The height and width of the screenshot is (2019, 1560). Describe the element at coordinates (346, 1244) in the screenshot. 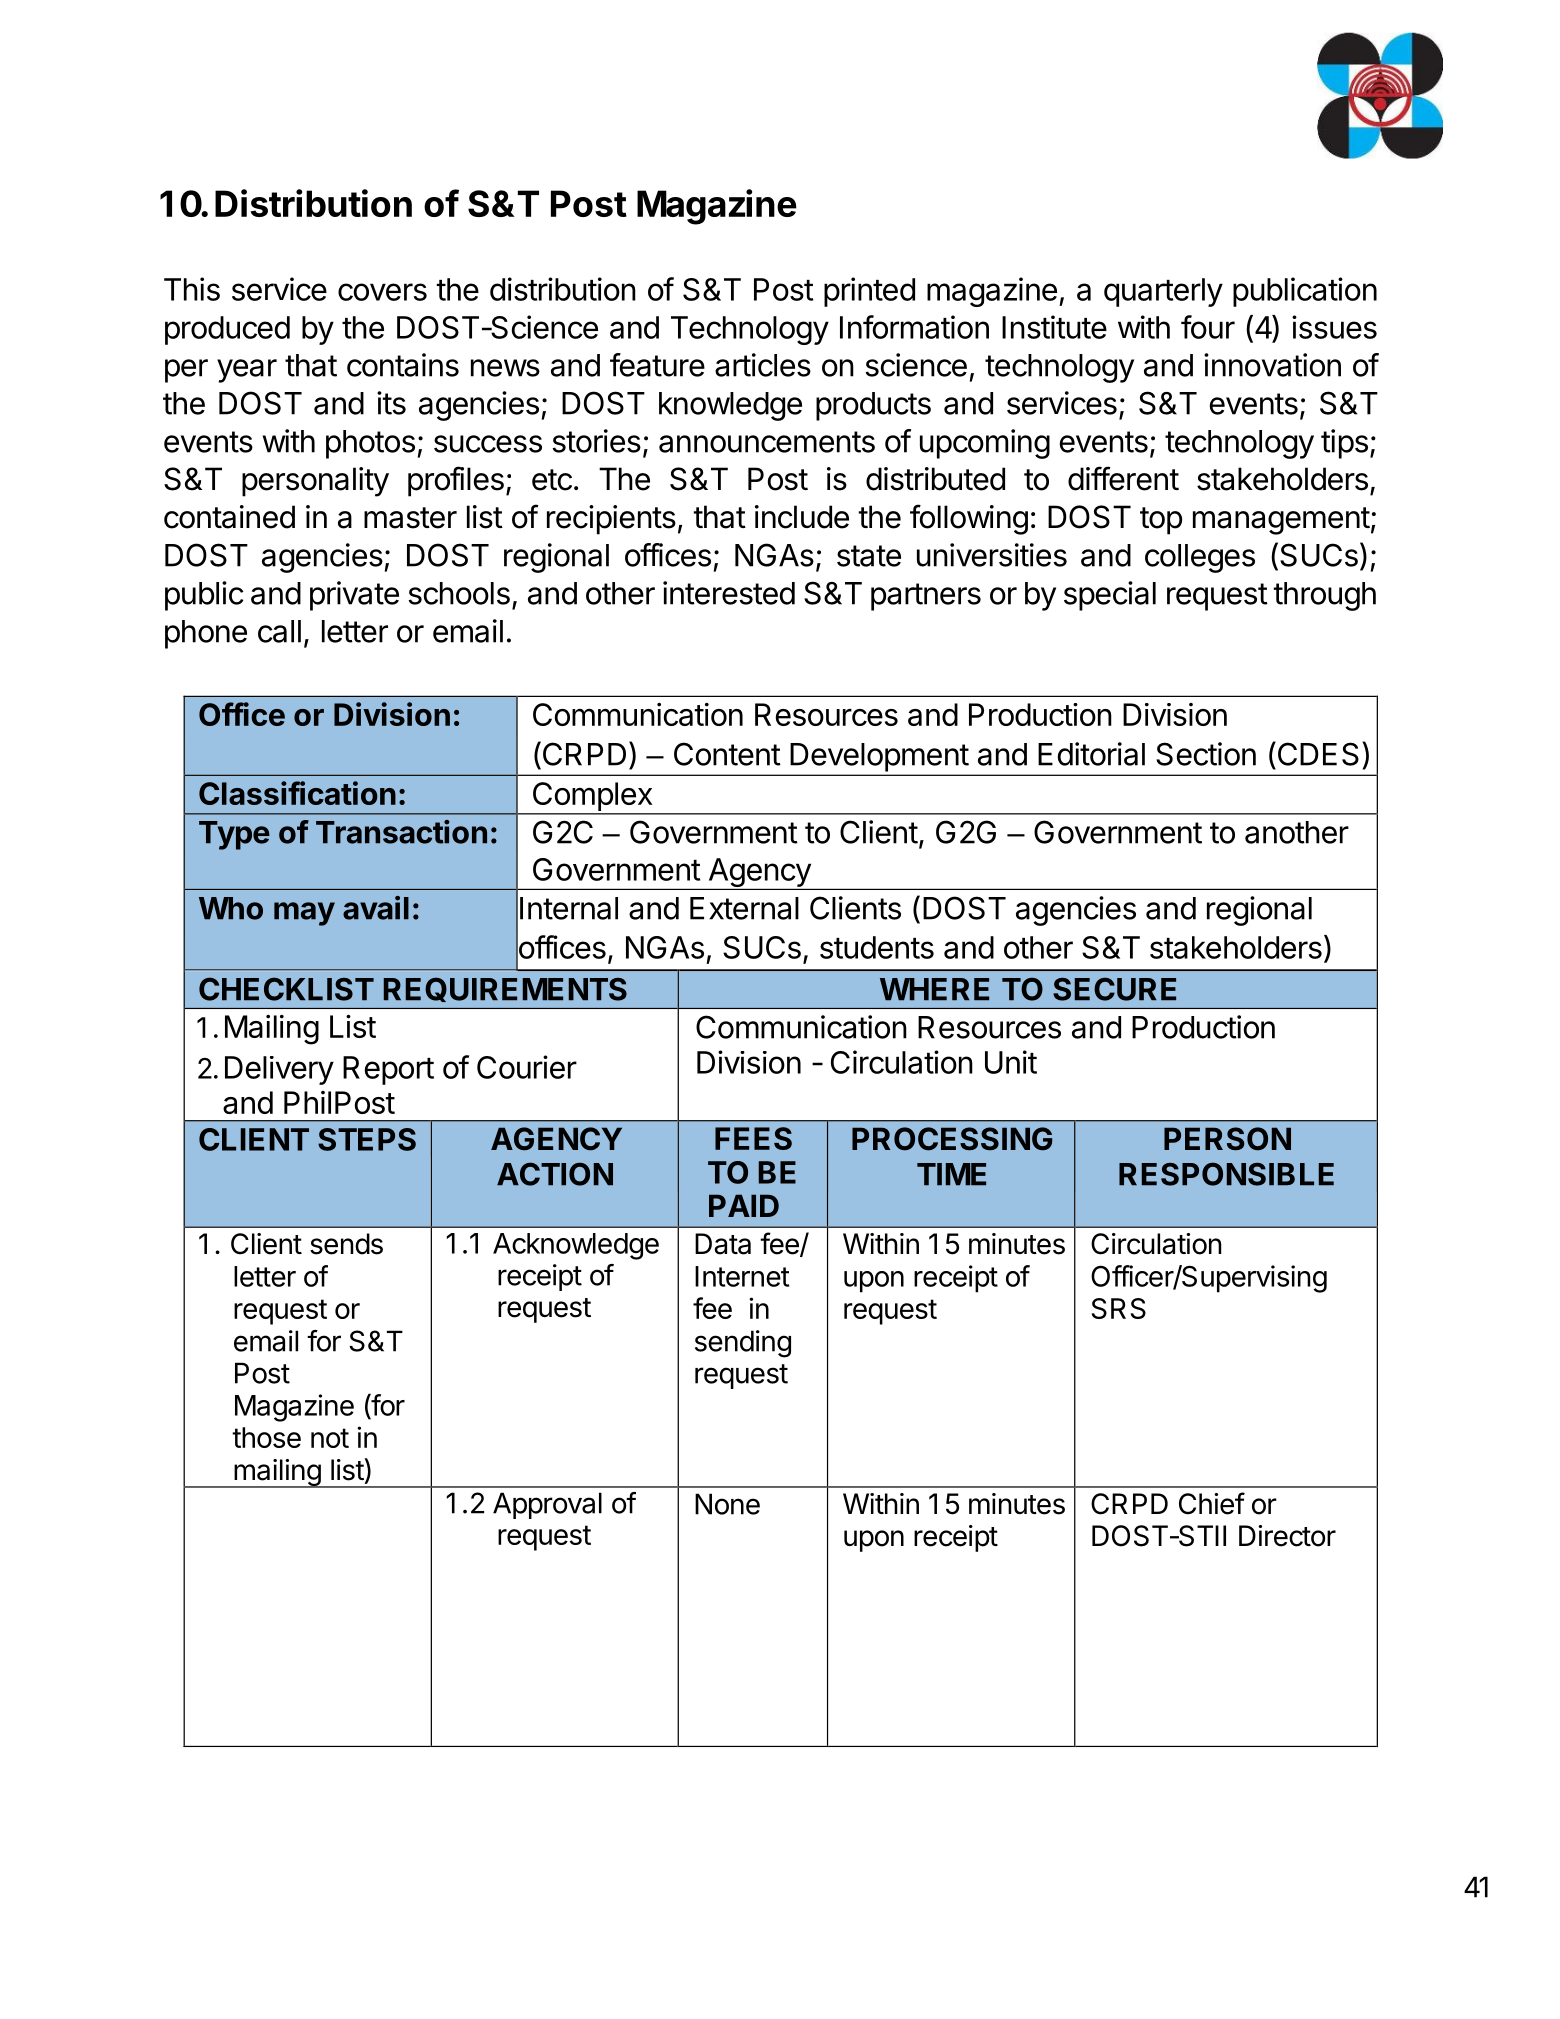

I see `sends` at that location.
